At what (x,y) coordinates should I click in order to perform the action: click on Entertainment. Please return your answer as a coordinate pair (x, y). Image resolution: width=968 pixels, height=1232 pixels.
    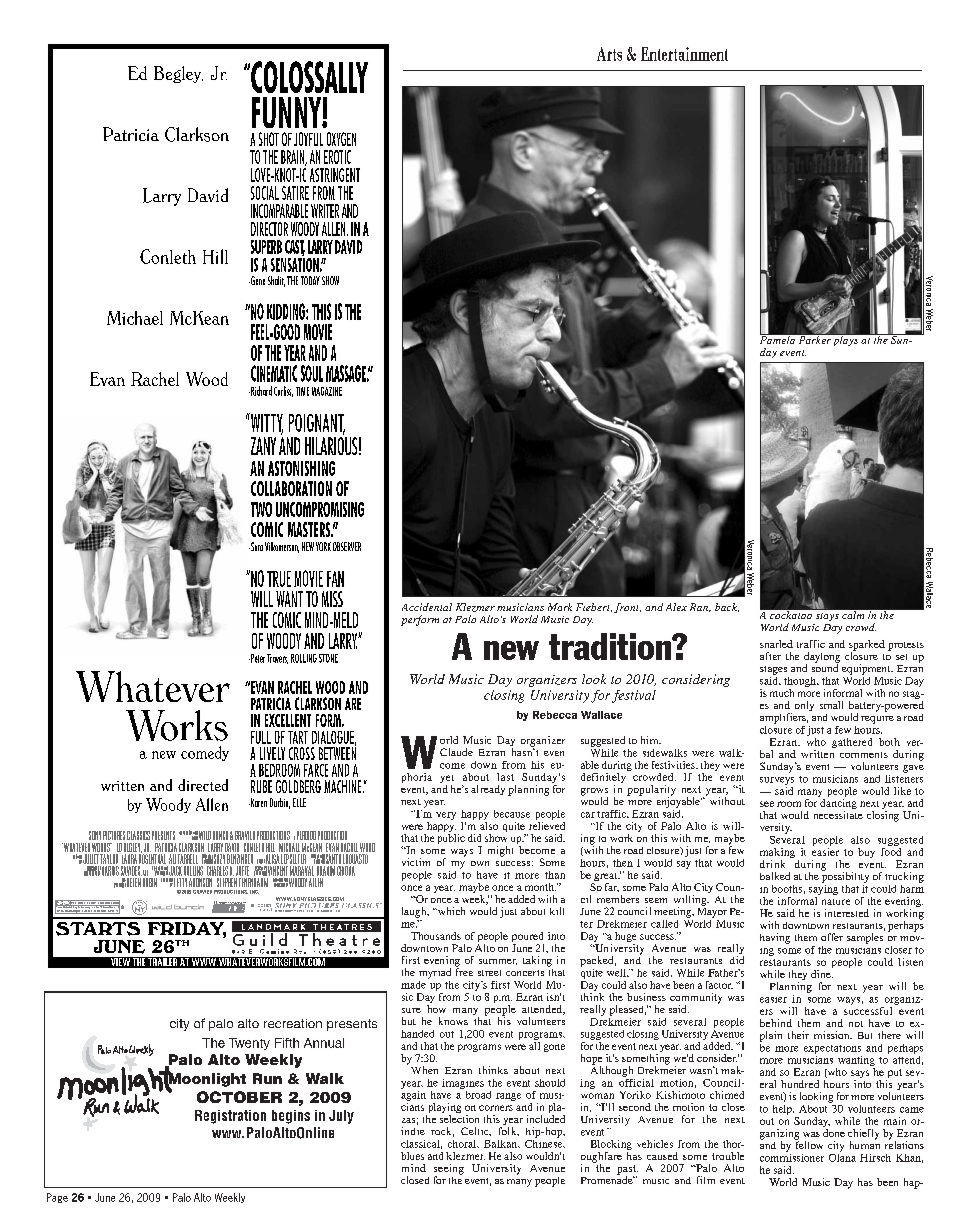
    Looking at the image, I should click on (684, 54).
